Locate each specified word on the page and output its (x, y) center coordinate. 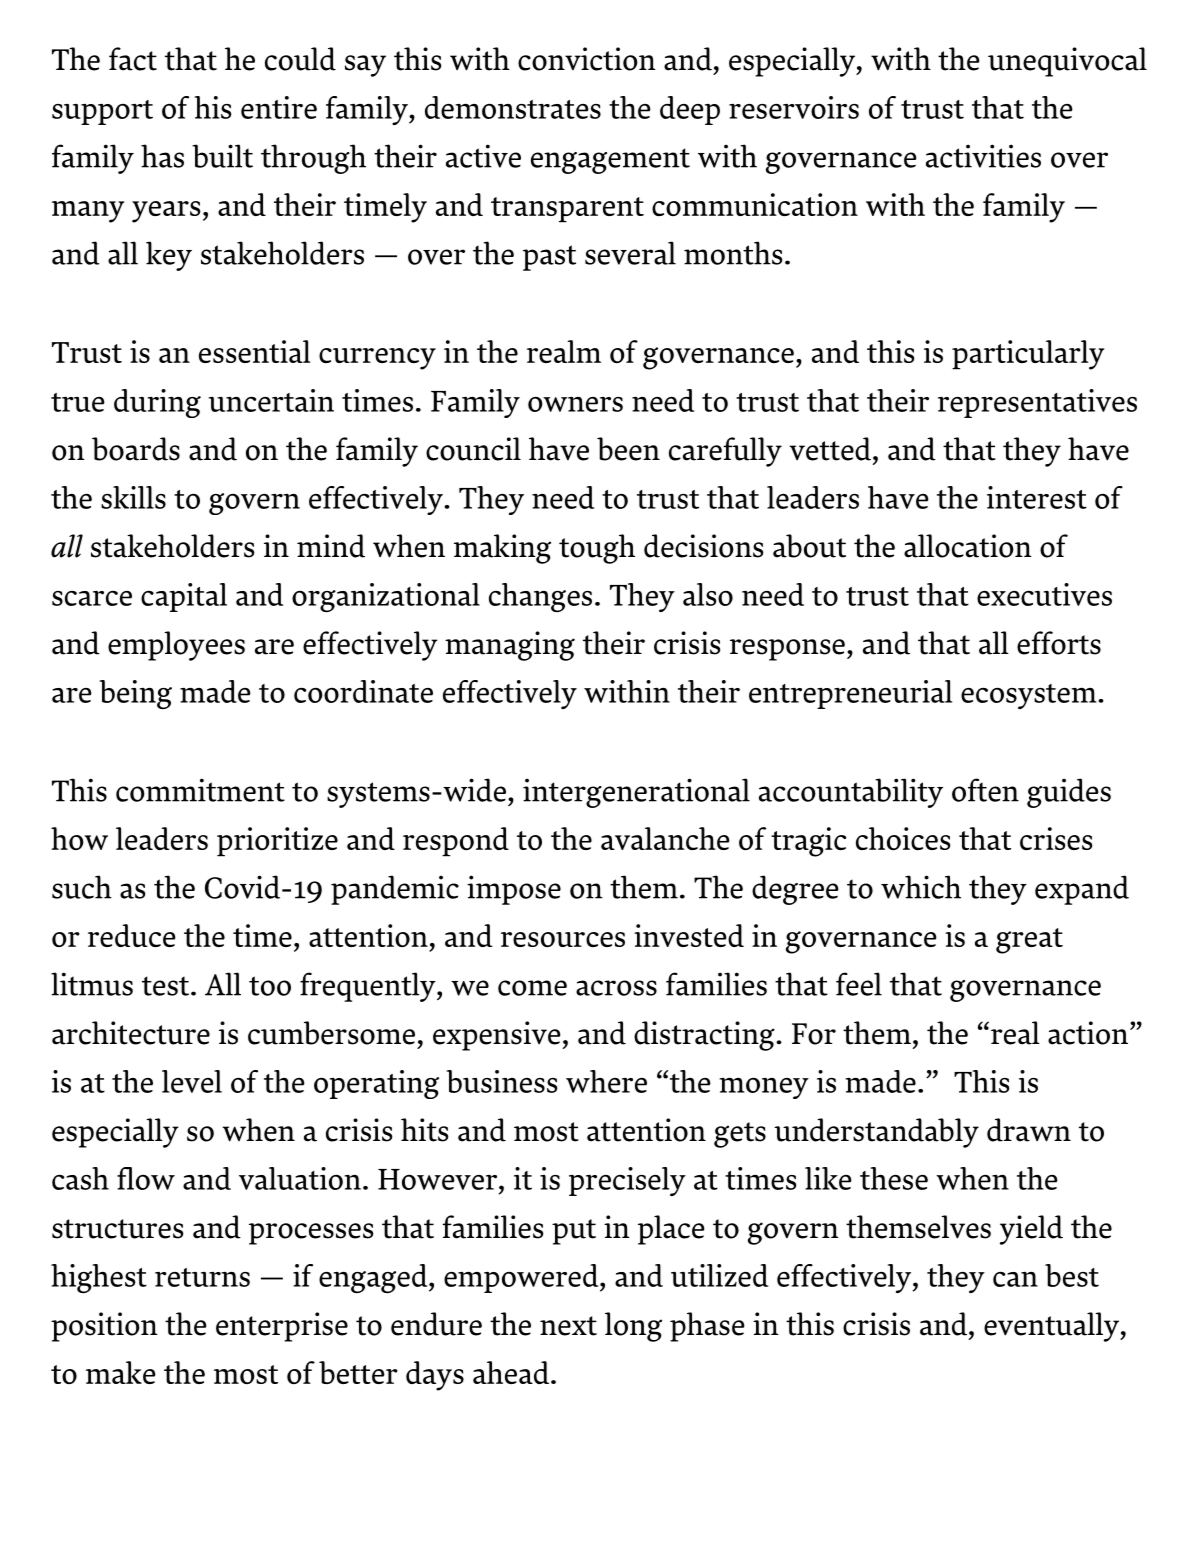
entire (279, 107)
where (606, 1081)
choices (903, 838)
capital (184, 597)
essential (254, 351)
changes (540, 597)
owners (575, 404)
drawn (1029, 1130)
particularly (1028, 355)
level (192, 1081)
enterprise (282, 1327)
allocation (968, 546)
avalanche (665, 838)
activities (983, 156)
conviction (587, 59)
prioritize (277, 842)
